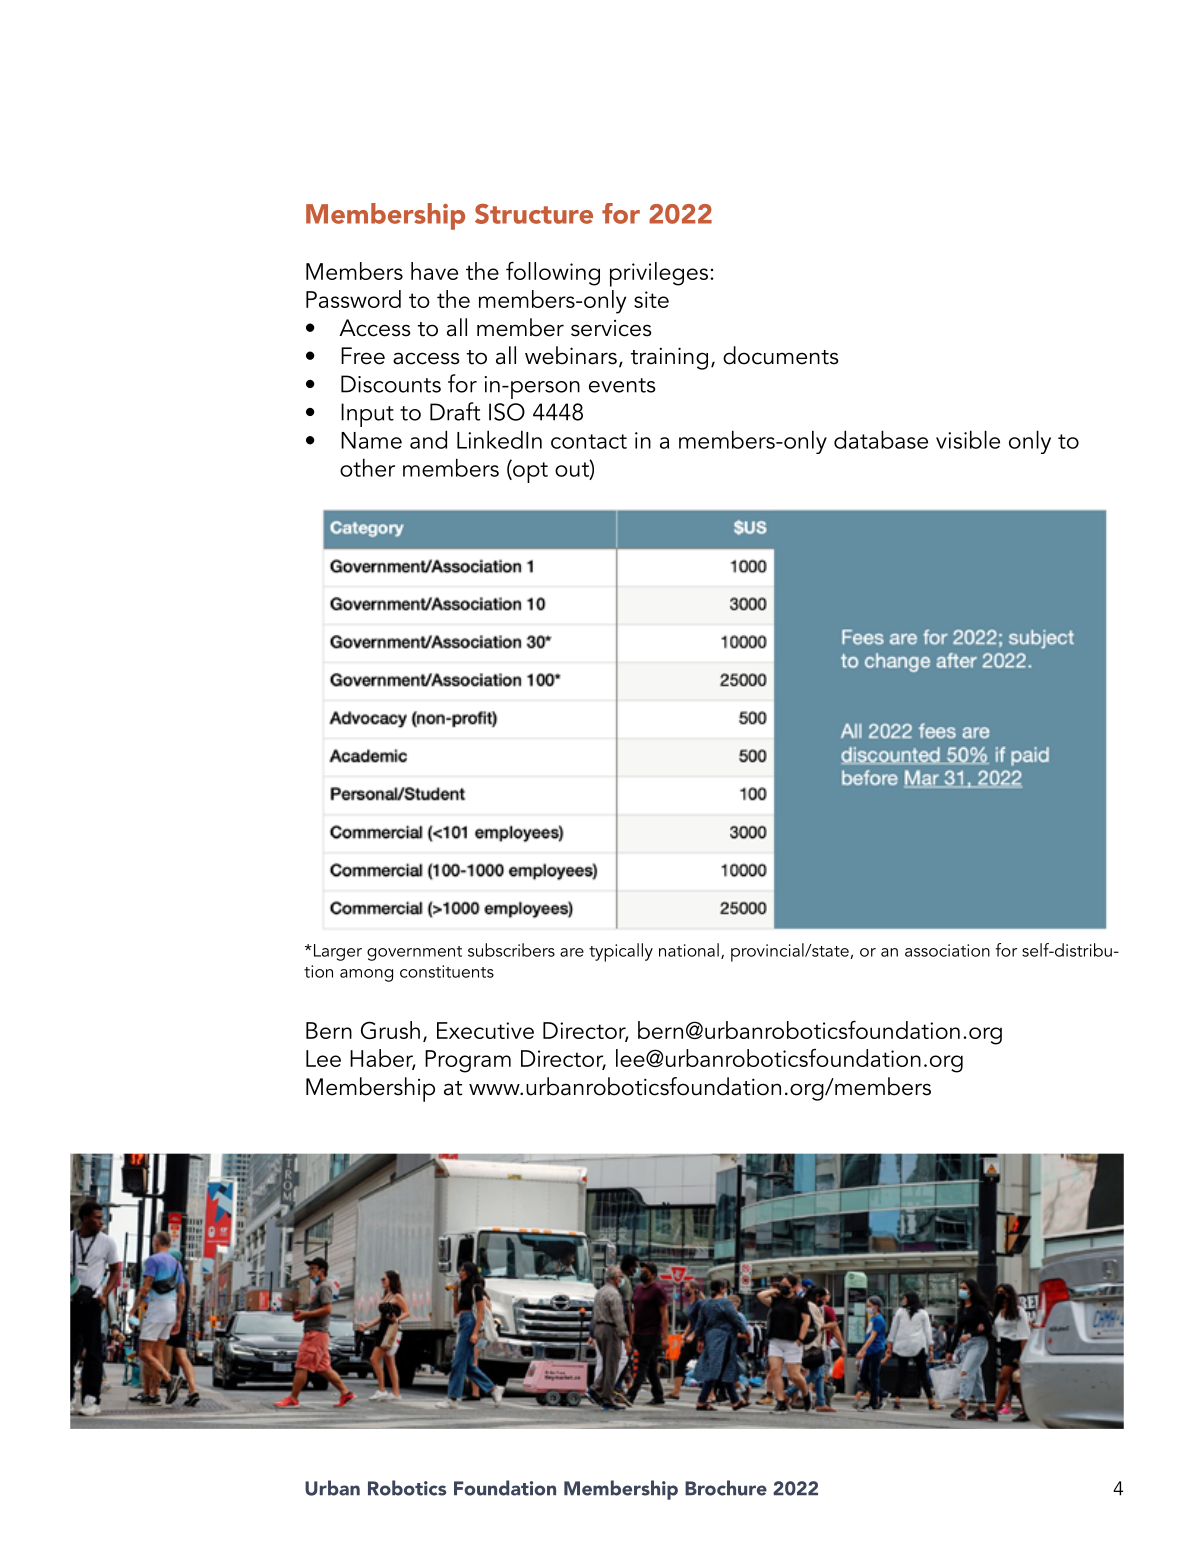  I want to click on subscribers, so click(511, 950).
